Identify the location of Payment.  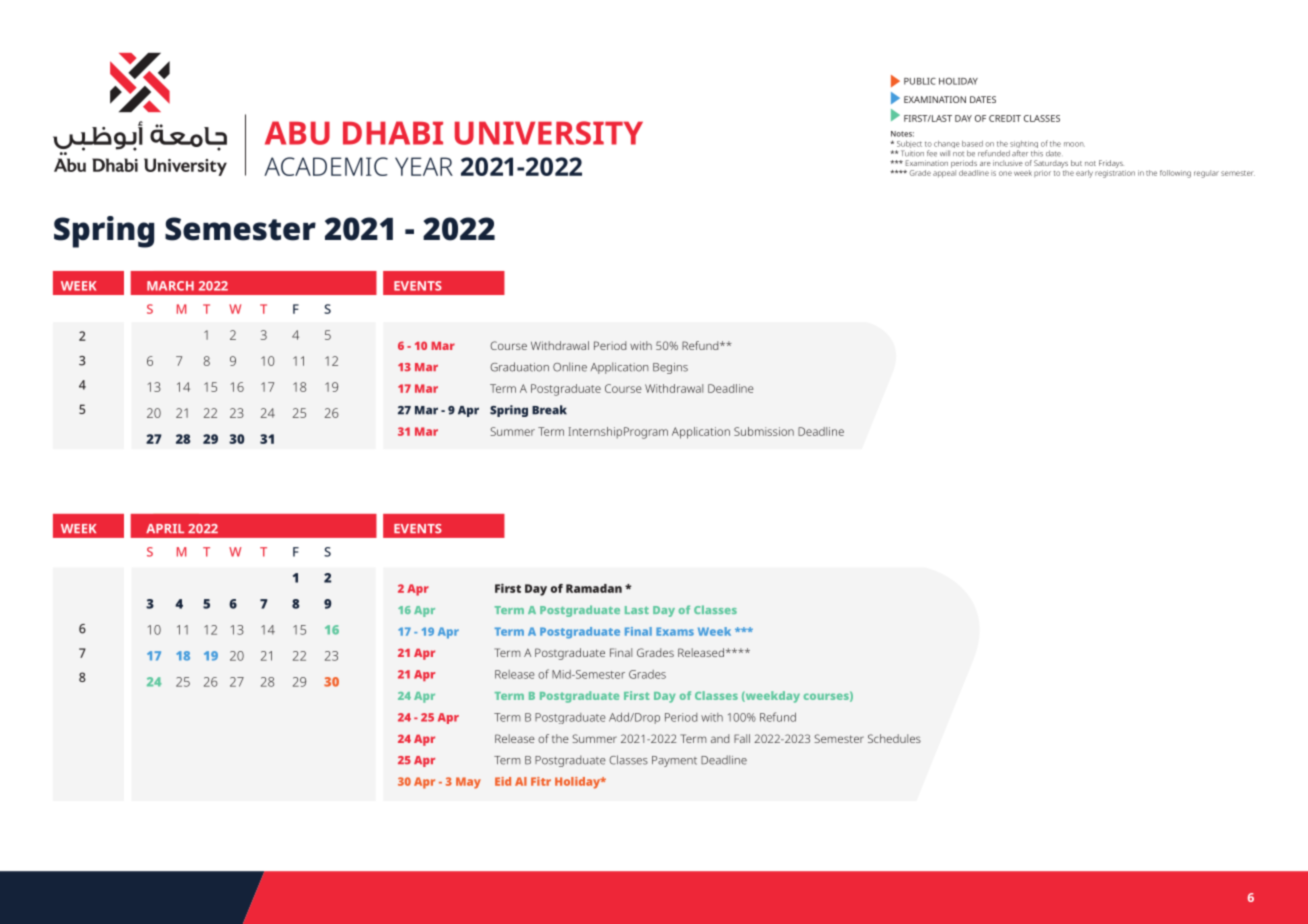
(674, 761).
